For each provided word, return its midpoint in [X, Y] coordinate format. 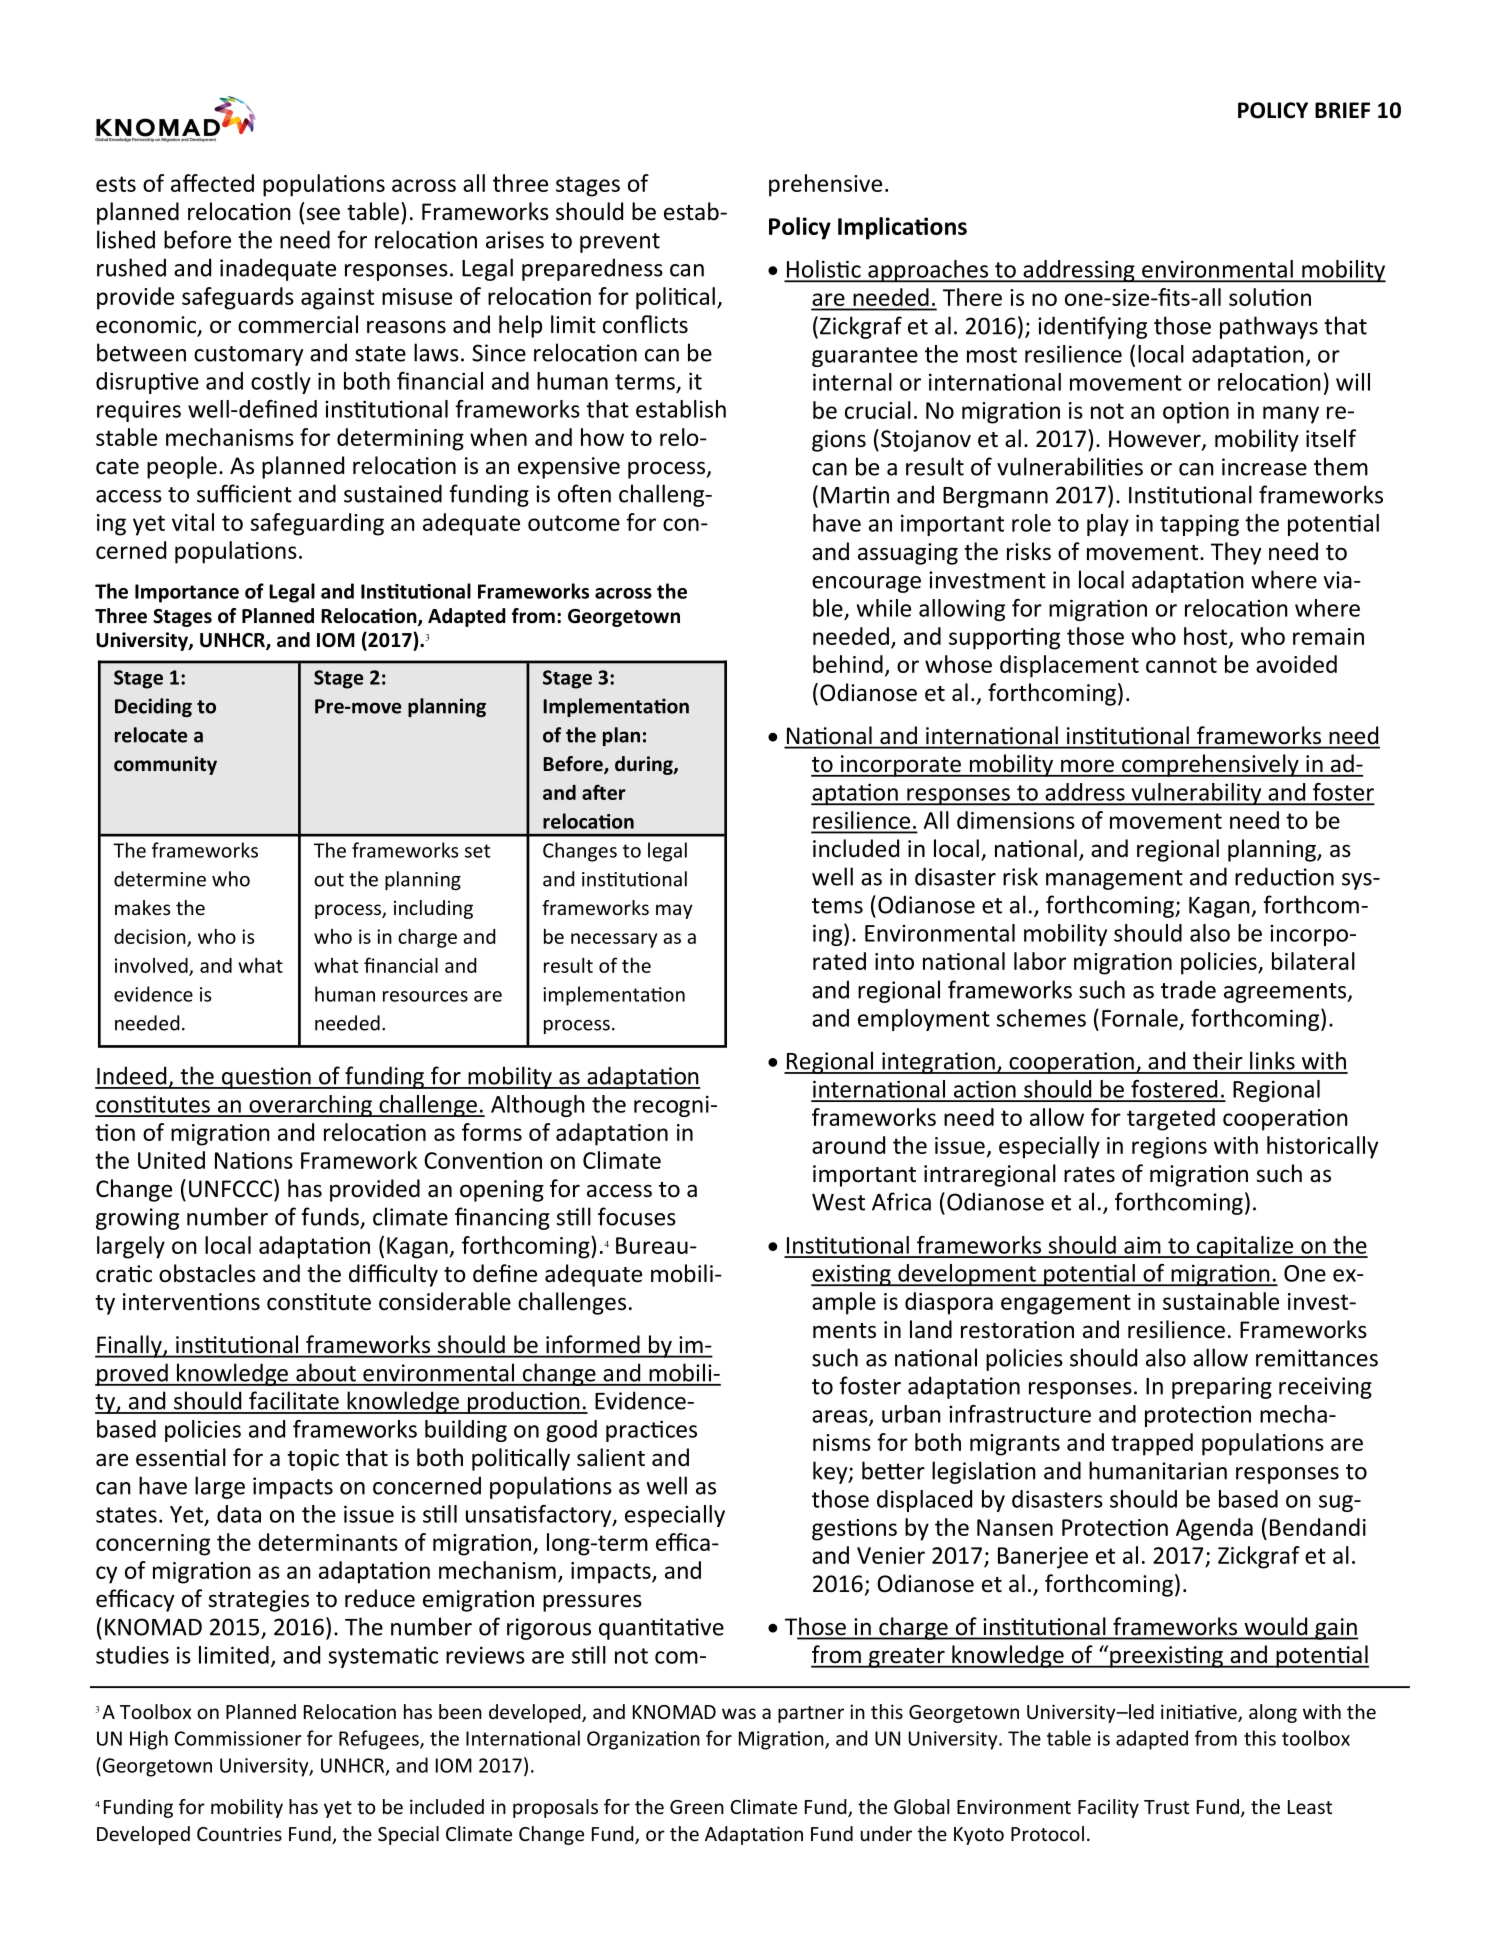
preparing [1222, 1388]
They [1236, 553]
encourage [866, 584]
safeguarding [317, 524]
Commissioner [238, 1738]
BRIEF [1342, 110]
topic [313, 1460]
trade [1188, 989]
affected [212, 183]
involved [152, 966]
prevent [620, 243]
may [674, 911]
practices [651, 1431]
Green [697, 1807]
